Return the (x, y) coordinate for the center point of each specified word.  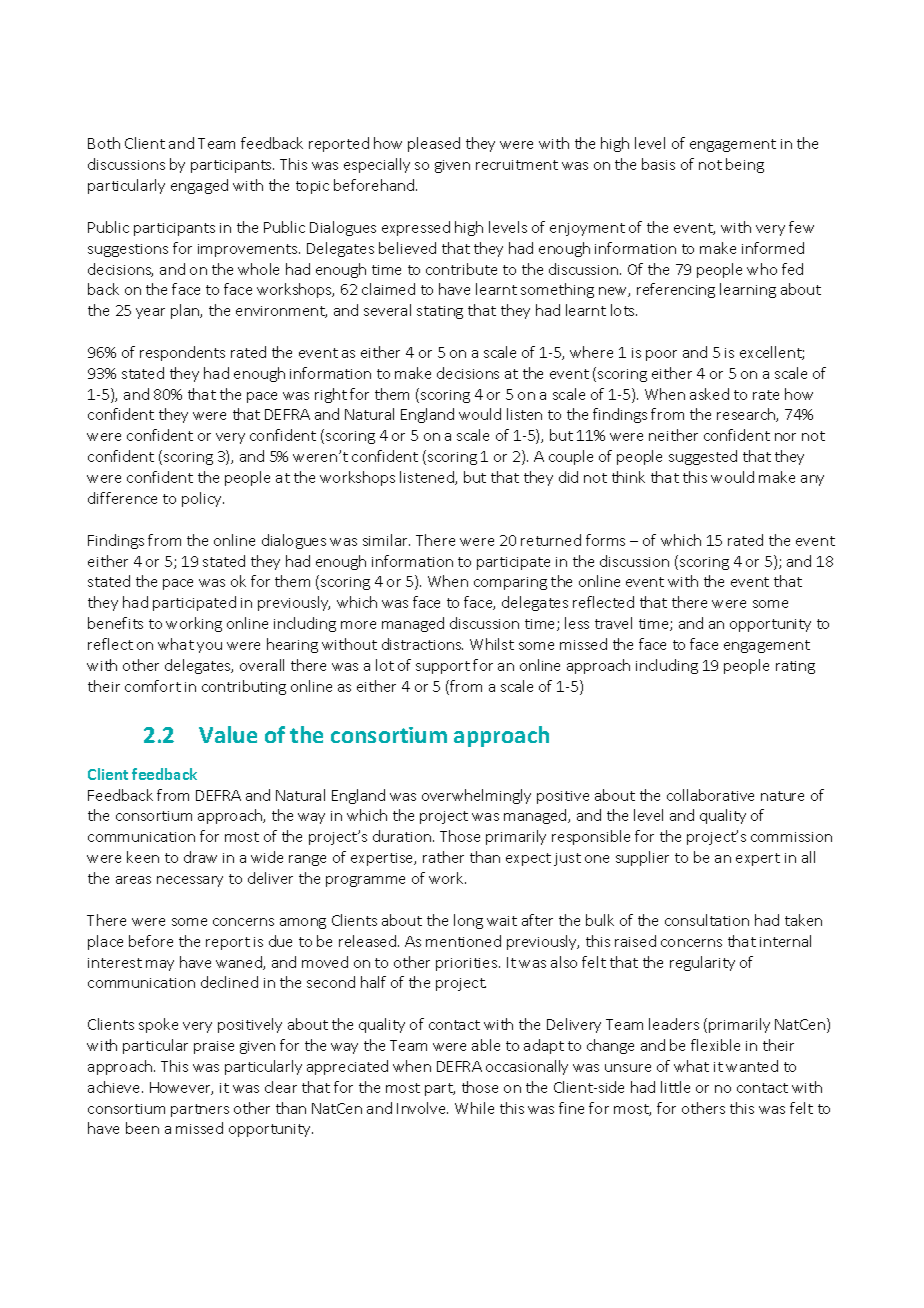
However (181, 1088)
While (474, 1108)
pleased (434, 144)
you (209, 647)
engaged (199, 186)
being (745, 165)
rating (795, 667)
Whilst (492, 644)
